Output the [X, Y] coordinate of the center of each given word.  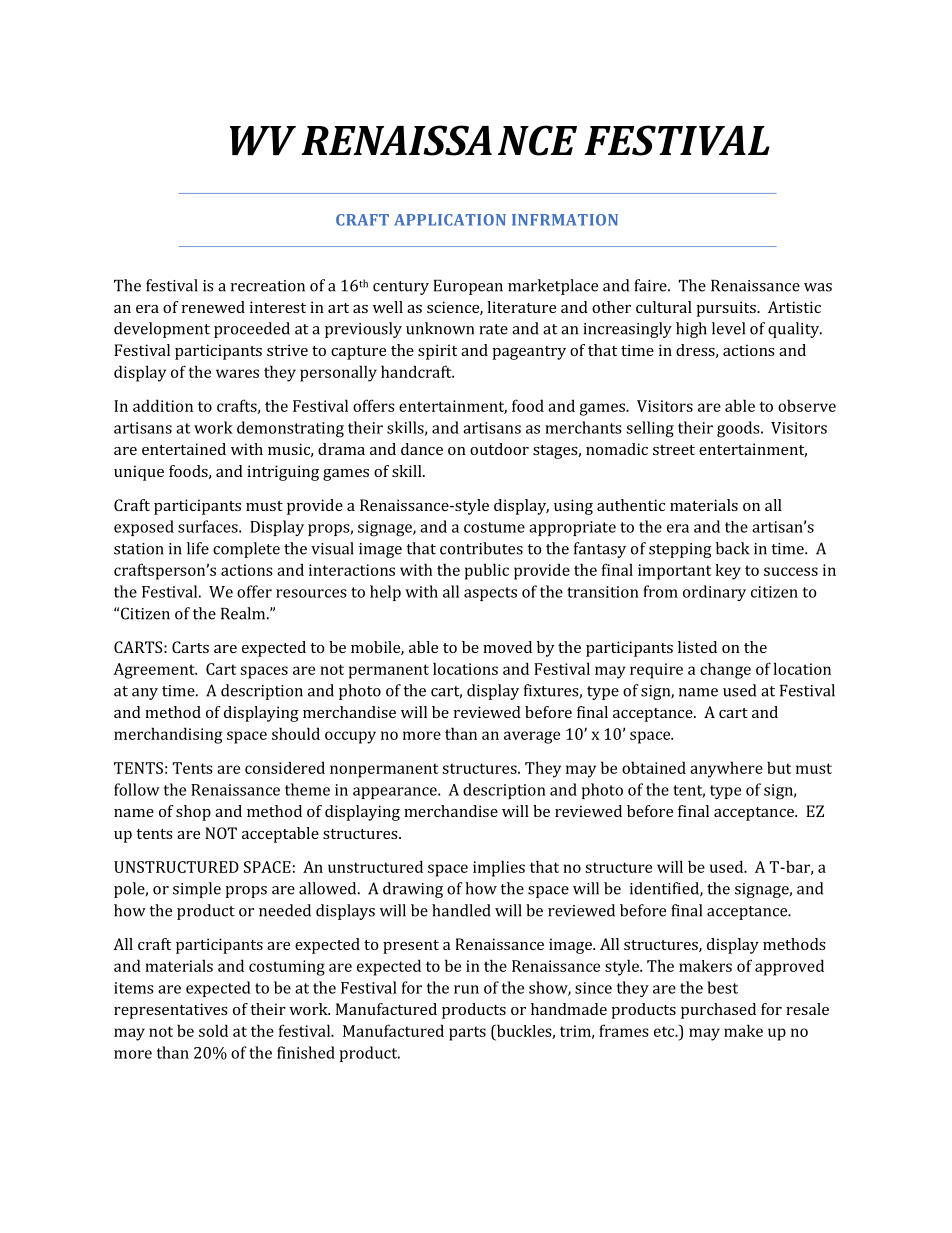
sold [213, 1030]
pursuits [727, 309]
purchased [718, 1011]
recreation [268, 286]
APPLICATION [450, 220]
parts [467, 1033]
